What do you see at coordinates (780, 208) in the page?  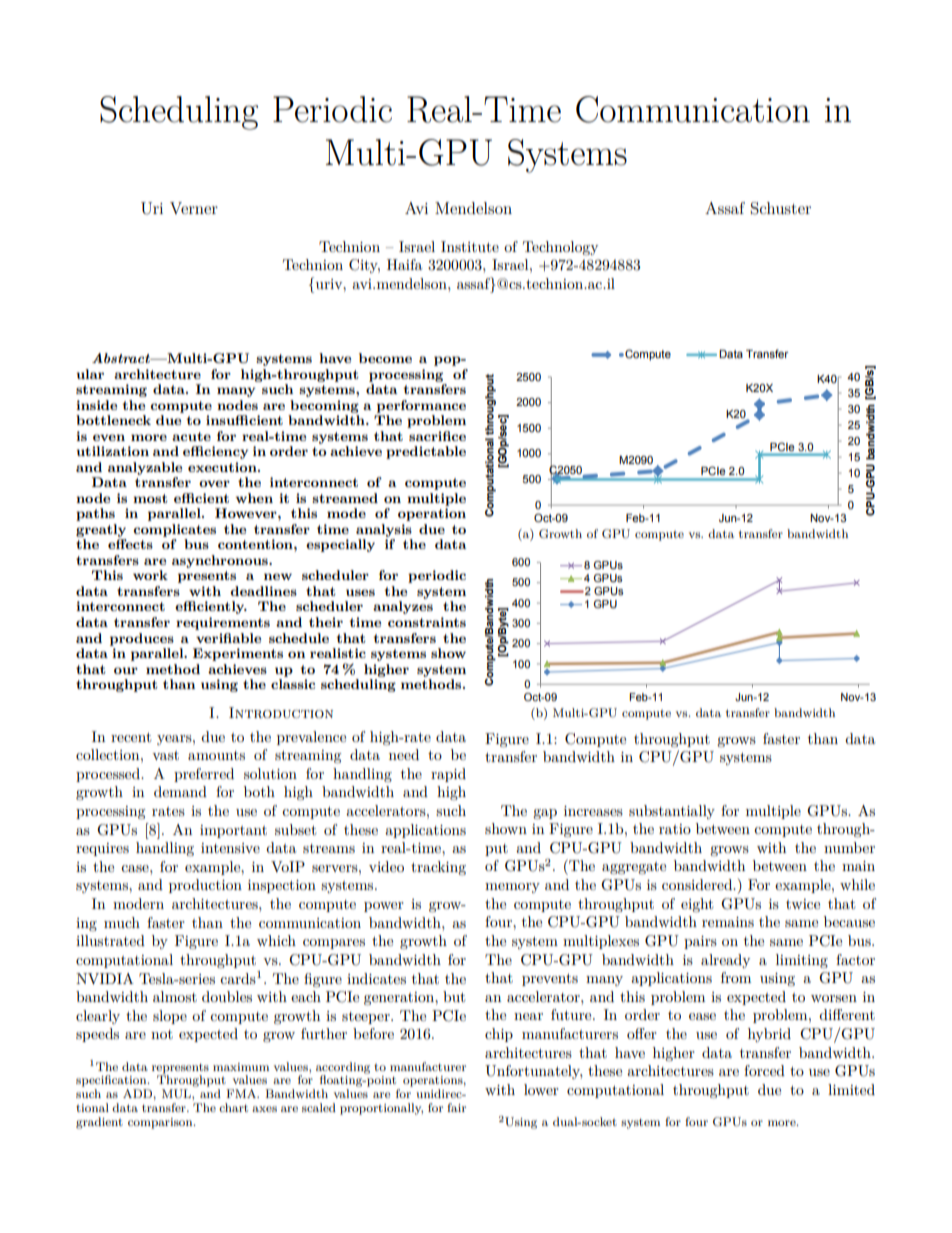 I see `Schuster` at bounding box center [780, 208].
